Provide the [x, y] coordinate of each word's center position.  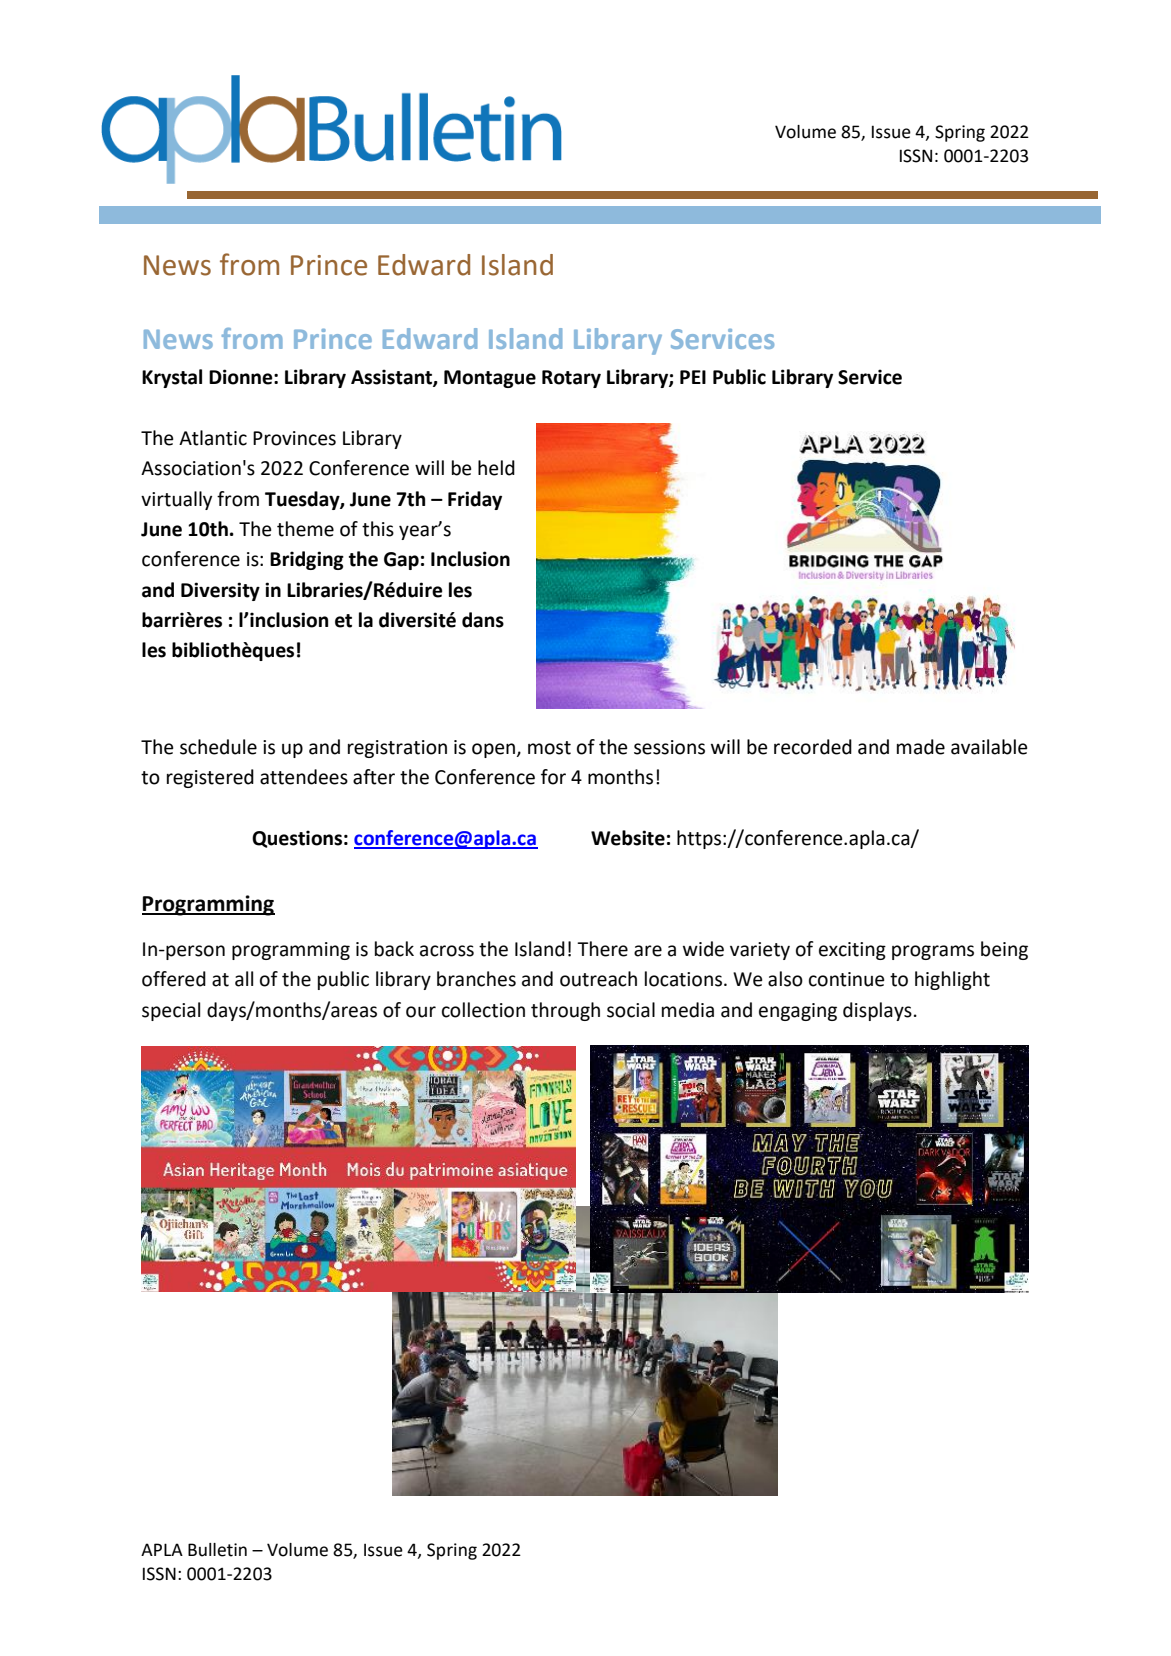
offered [174, 979]
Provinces [294, 438]
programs [933, 952]
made [921, 747]
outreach [598, 979]
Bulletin [217, 1550]
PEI [693, 377]
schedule [218, 747]
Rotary [571, 379]
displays [877, 1011]
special [171, 1011]
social [631, 1010]
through [565, 1011]
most [549, 748]
